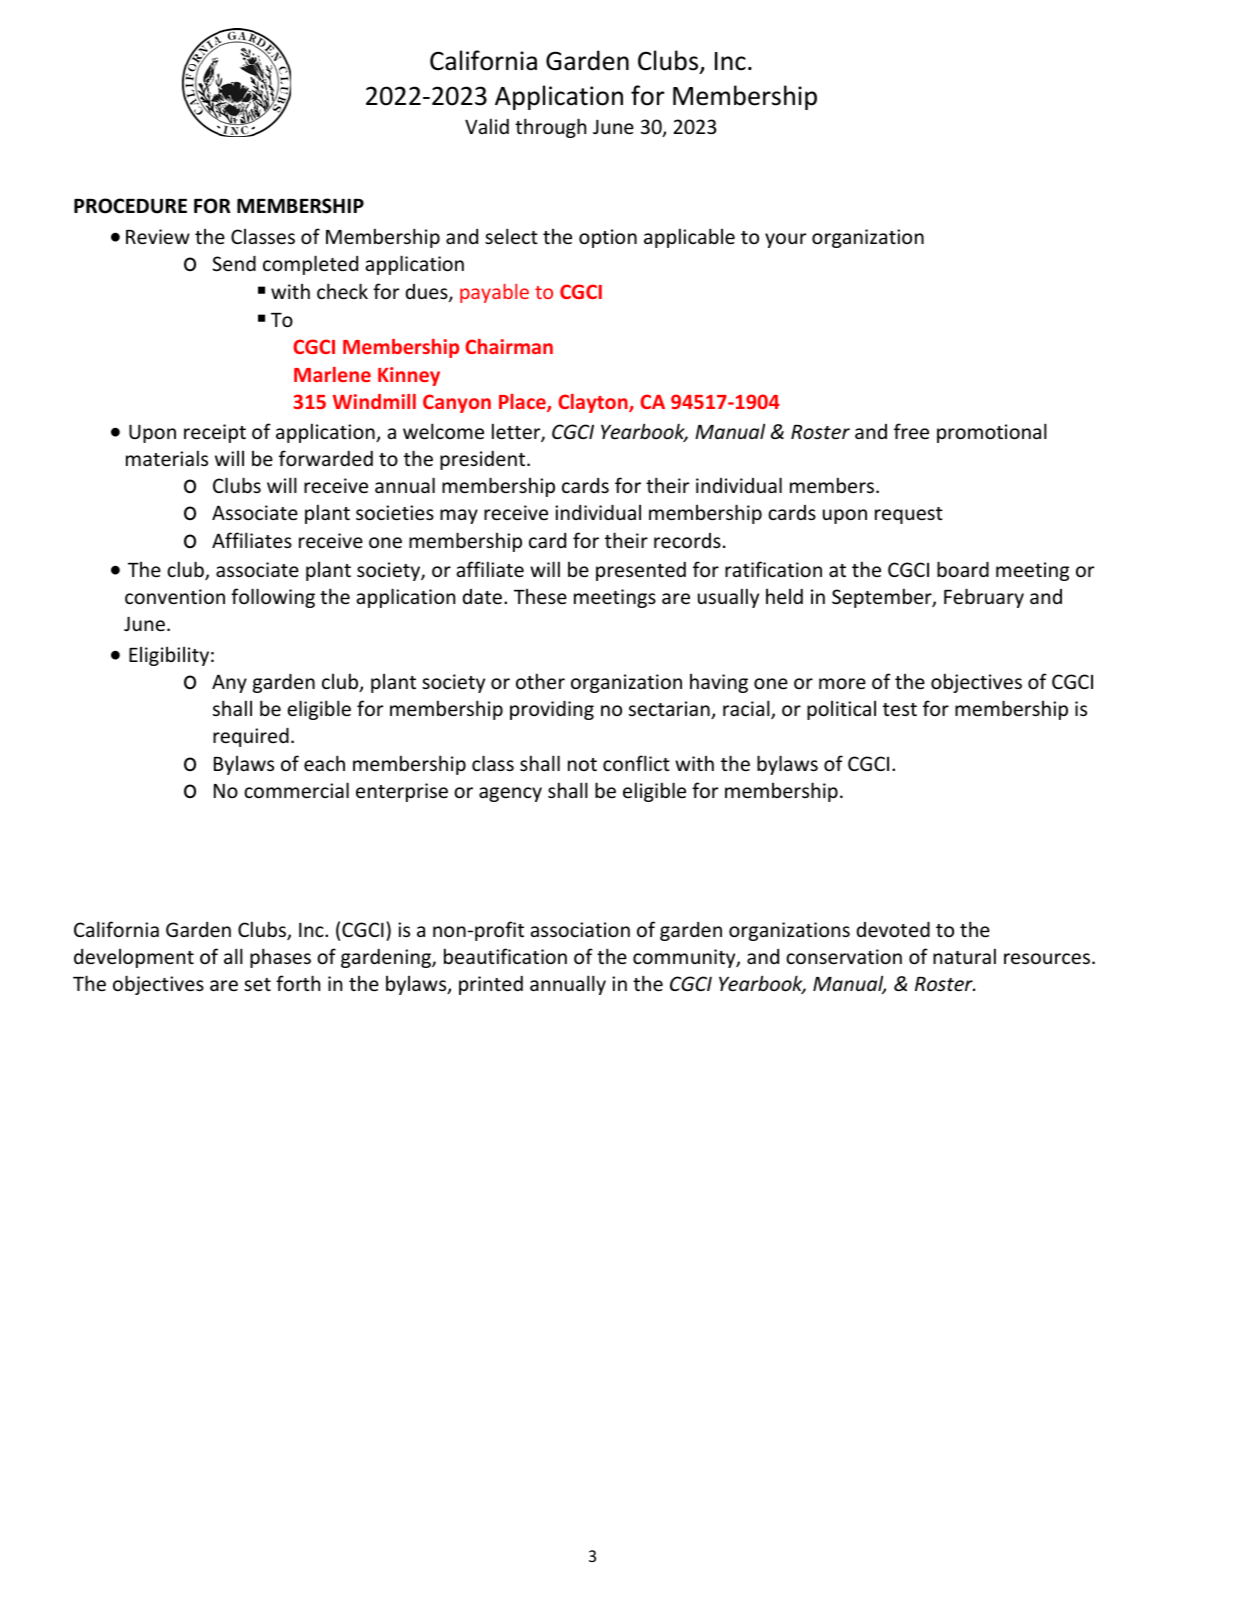  Describe the element at coordinates (785, 240) in the page. I see `your` at that location.
